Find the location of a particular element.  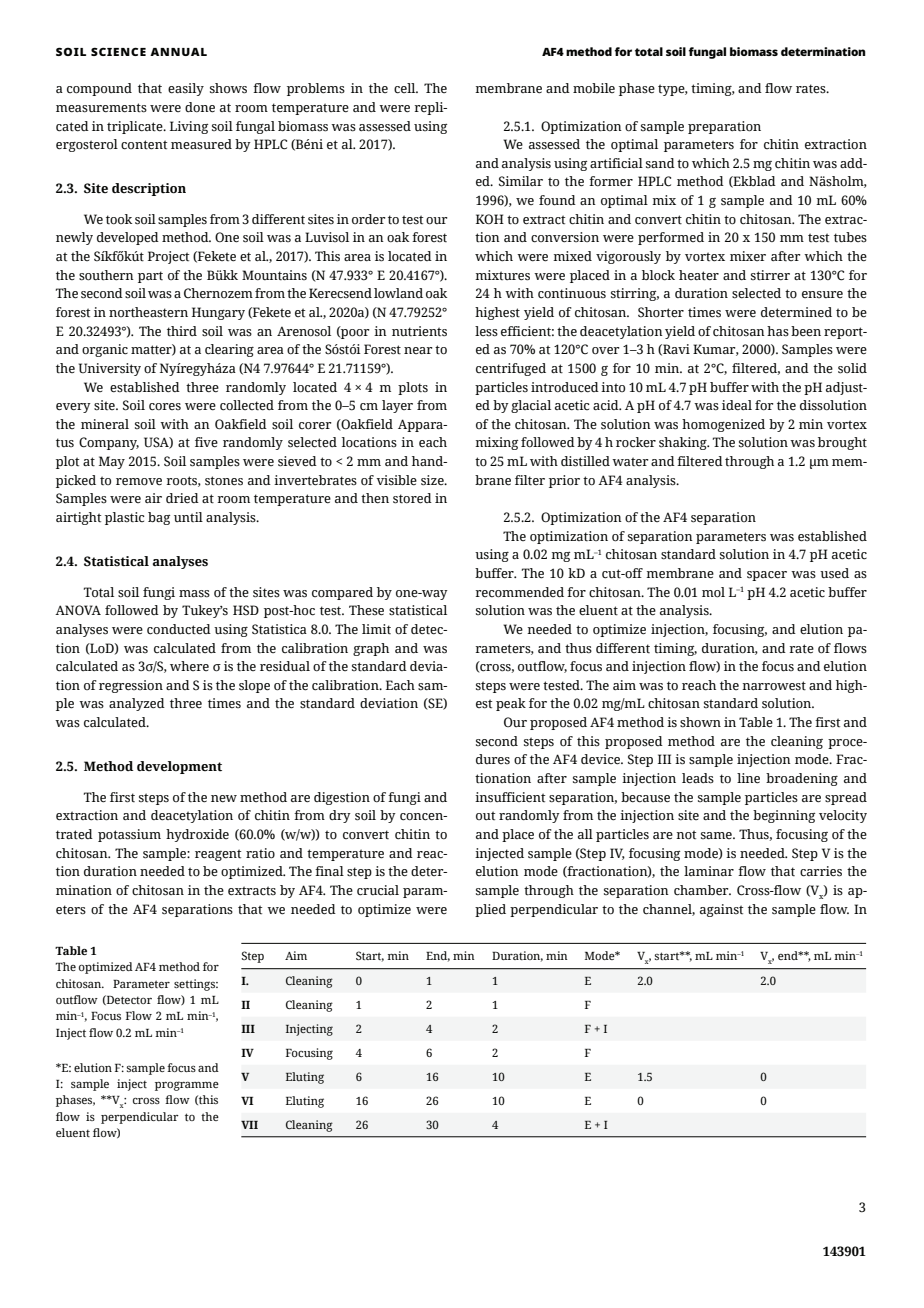

cell is located at coordinates (406, 88).
